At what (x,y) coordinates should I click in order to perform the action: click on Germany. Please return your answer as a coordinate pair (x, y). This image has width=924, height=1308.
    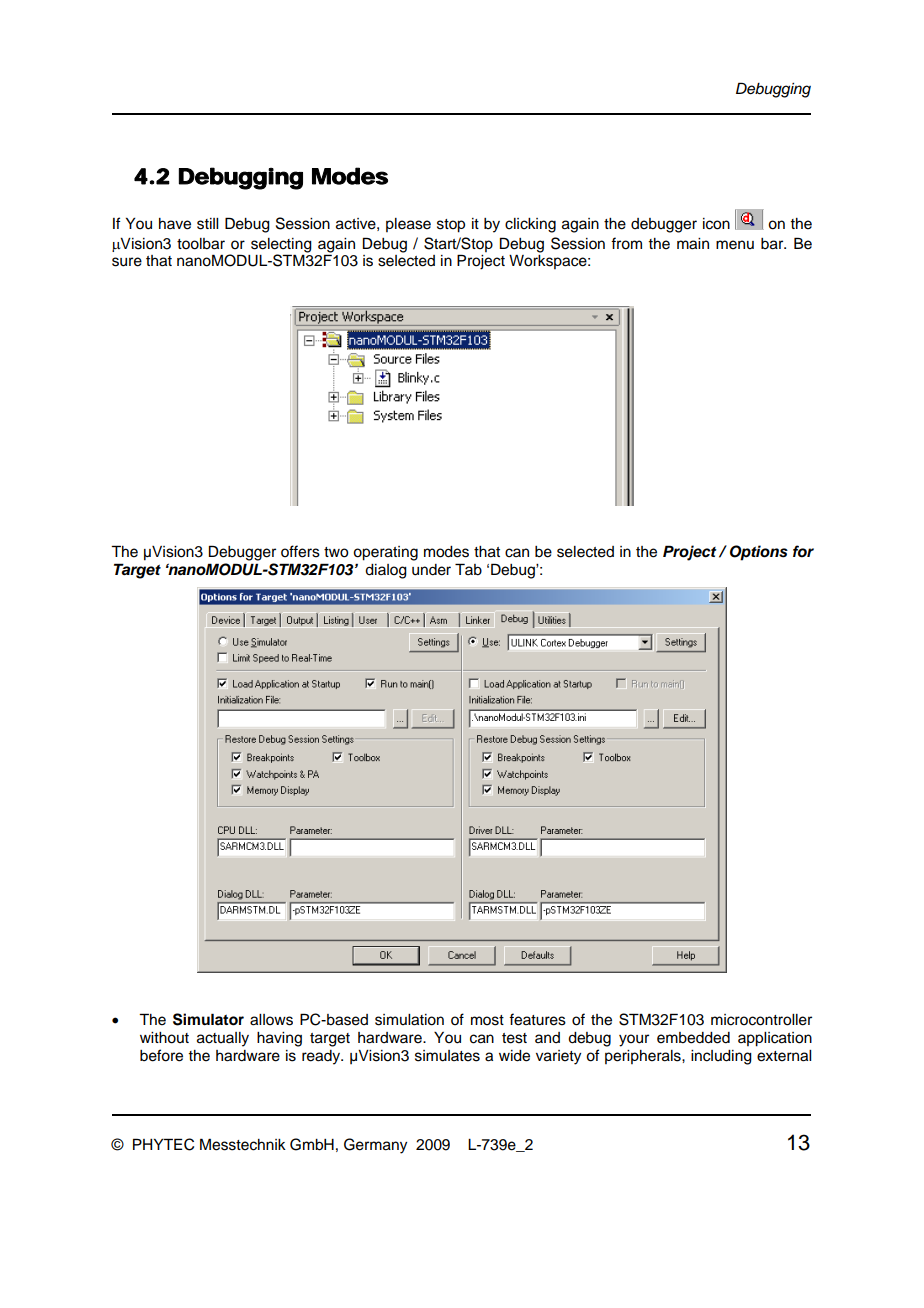
    Looking at the image, I should click on (375, 1146).
